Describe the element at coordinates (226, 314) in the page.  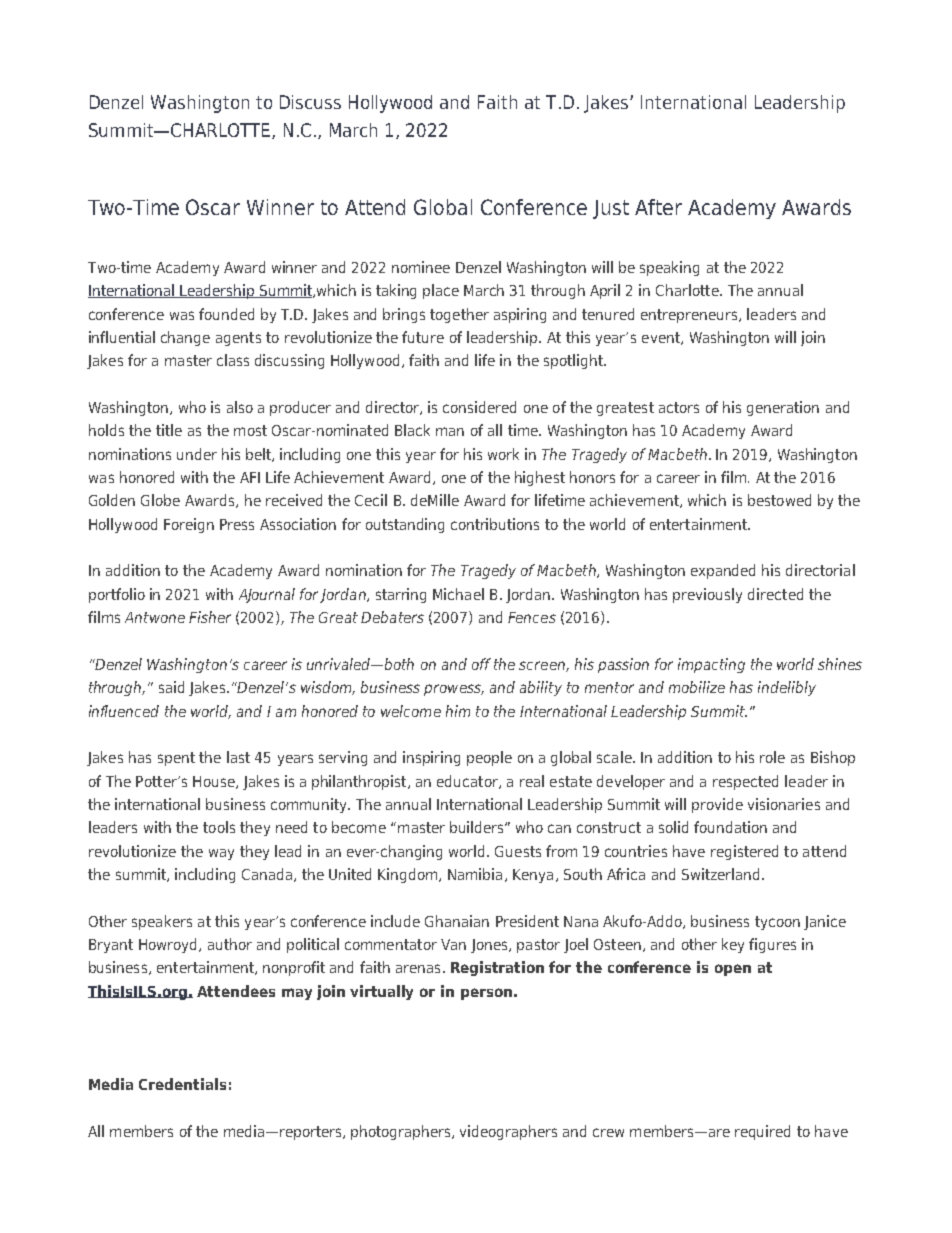
I see `founded` at that location.
